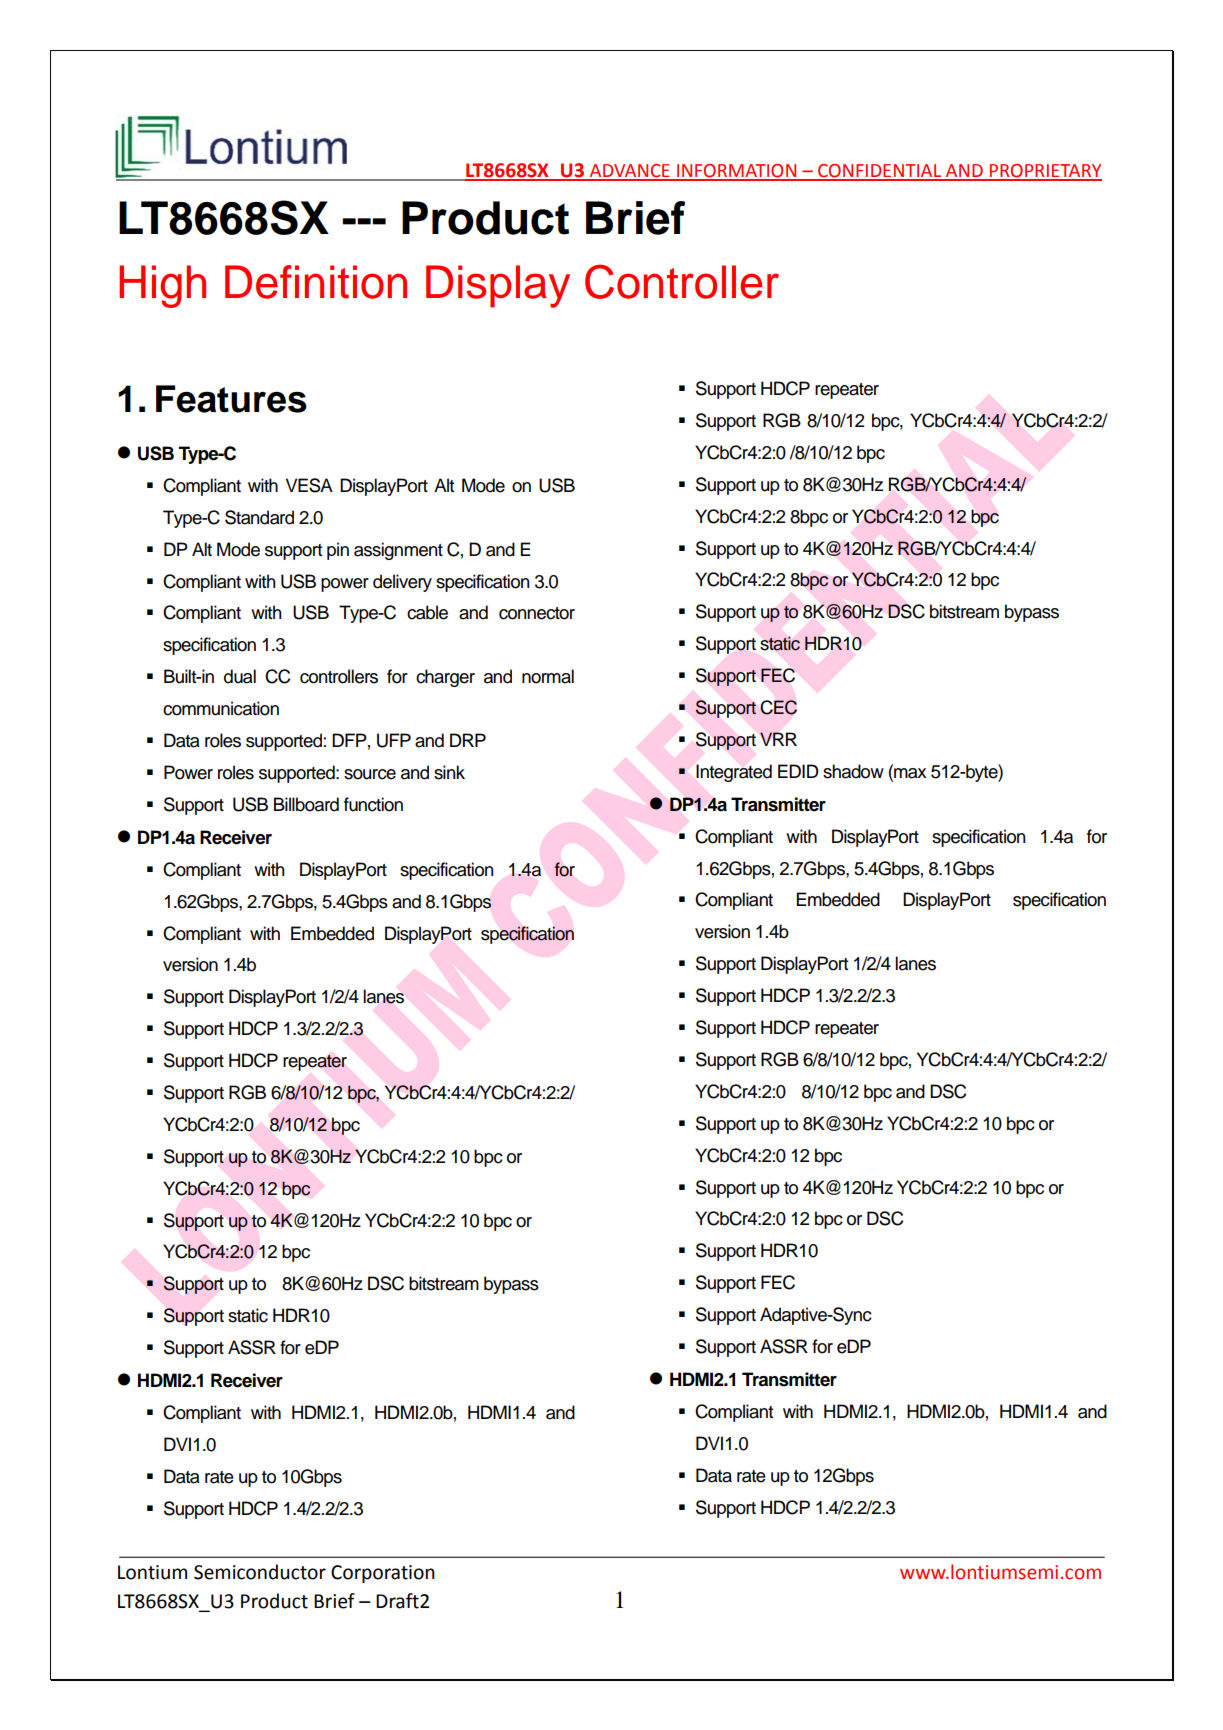  I want to click on ADVANCE, so click(630, 172).
